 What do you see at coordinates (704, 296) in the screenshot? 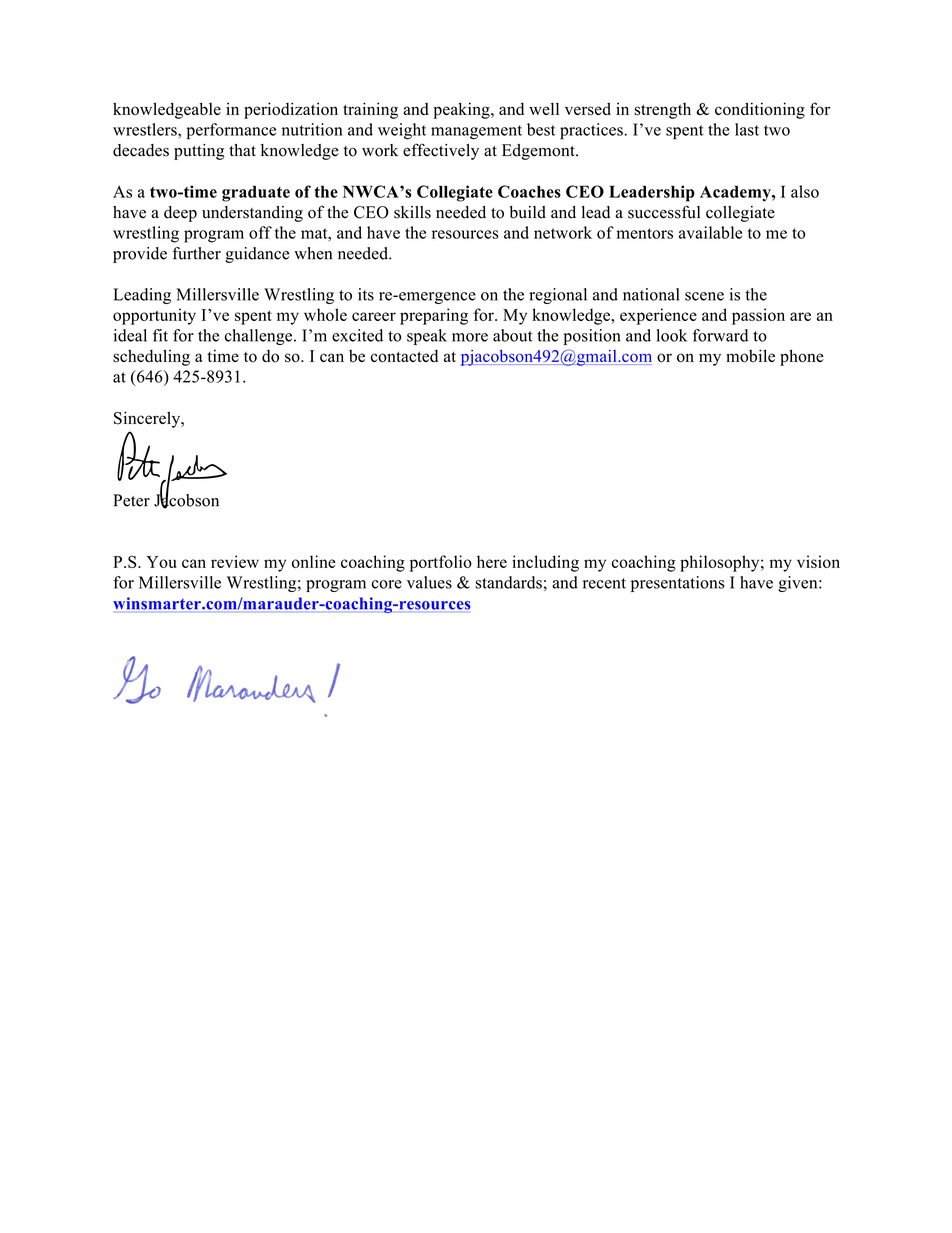
I see `scene` at bounding box center [704, 296].
